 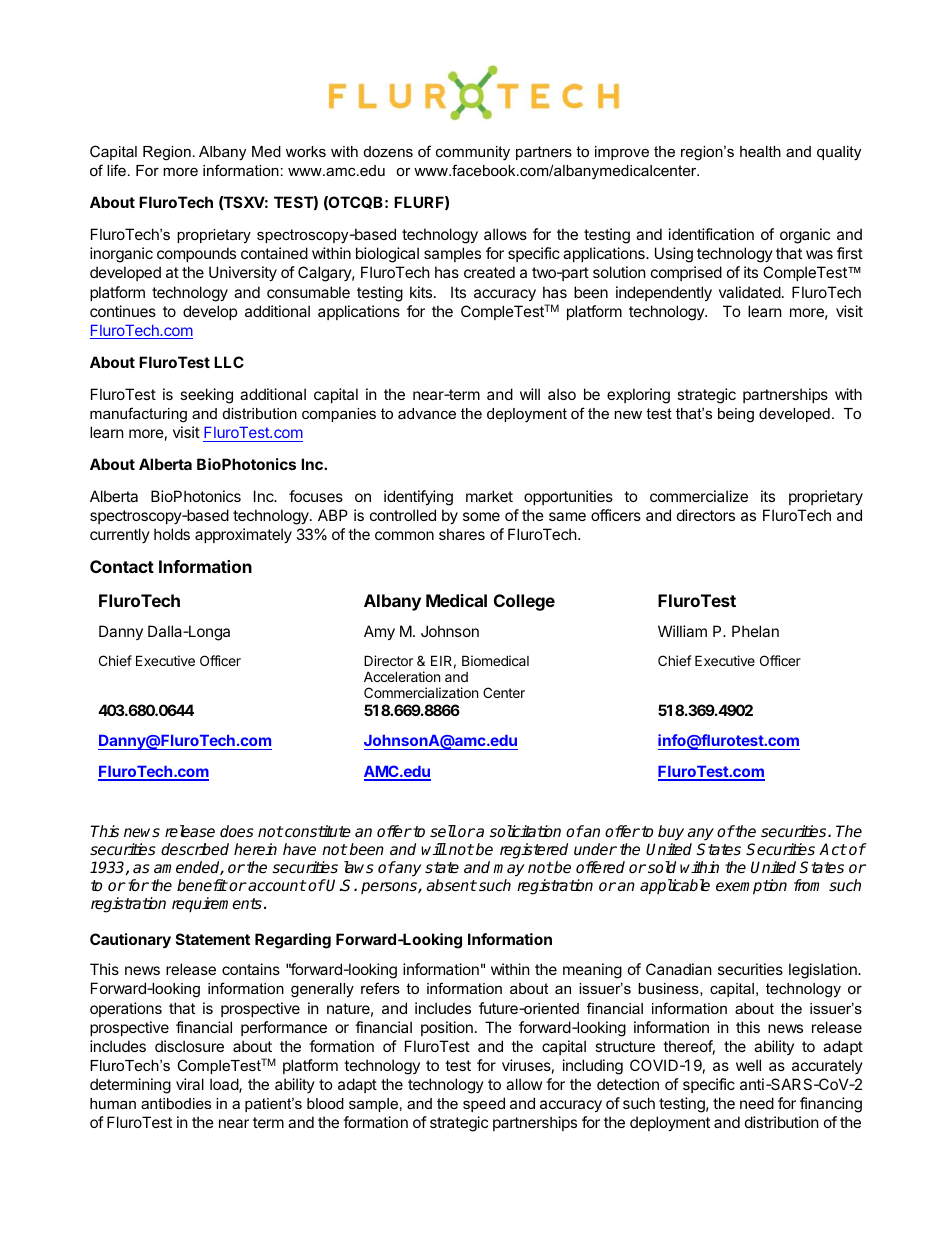 What do you see at coordinates (473, 153) in the page?
I see `community` at bounding box center [473, 153].
